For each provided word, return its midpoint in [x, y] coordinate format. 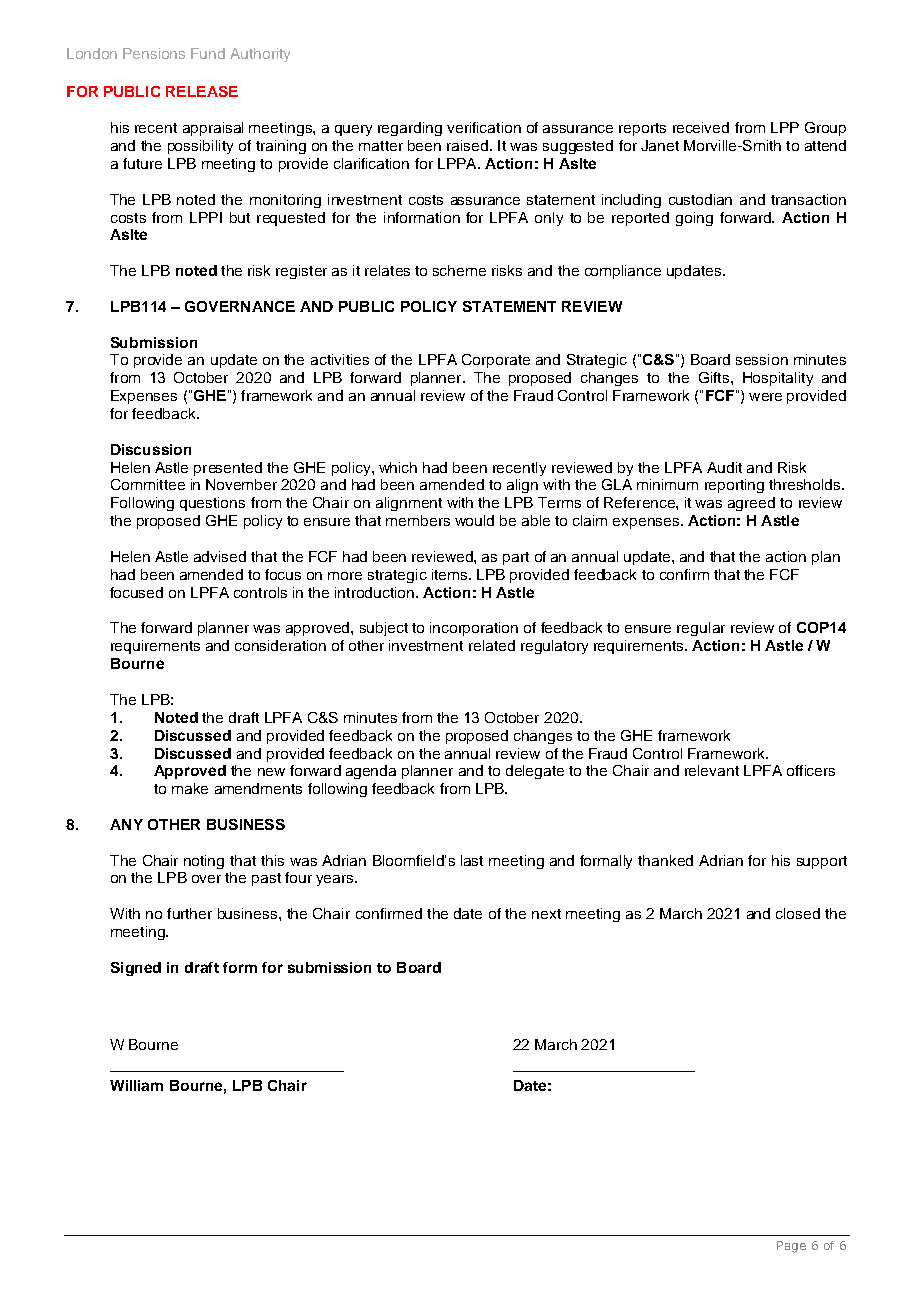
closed [798, 913]
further [189, 913]
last [472, 860]
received [701, 127]
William [136, 1085]
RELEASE [202, 91]
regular [701, 629]
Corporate [496, 361]
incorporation [474, 629]
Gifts [714, 377]
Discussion [151, 449]
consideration [280, 645]
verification [484, 127]
